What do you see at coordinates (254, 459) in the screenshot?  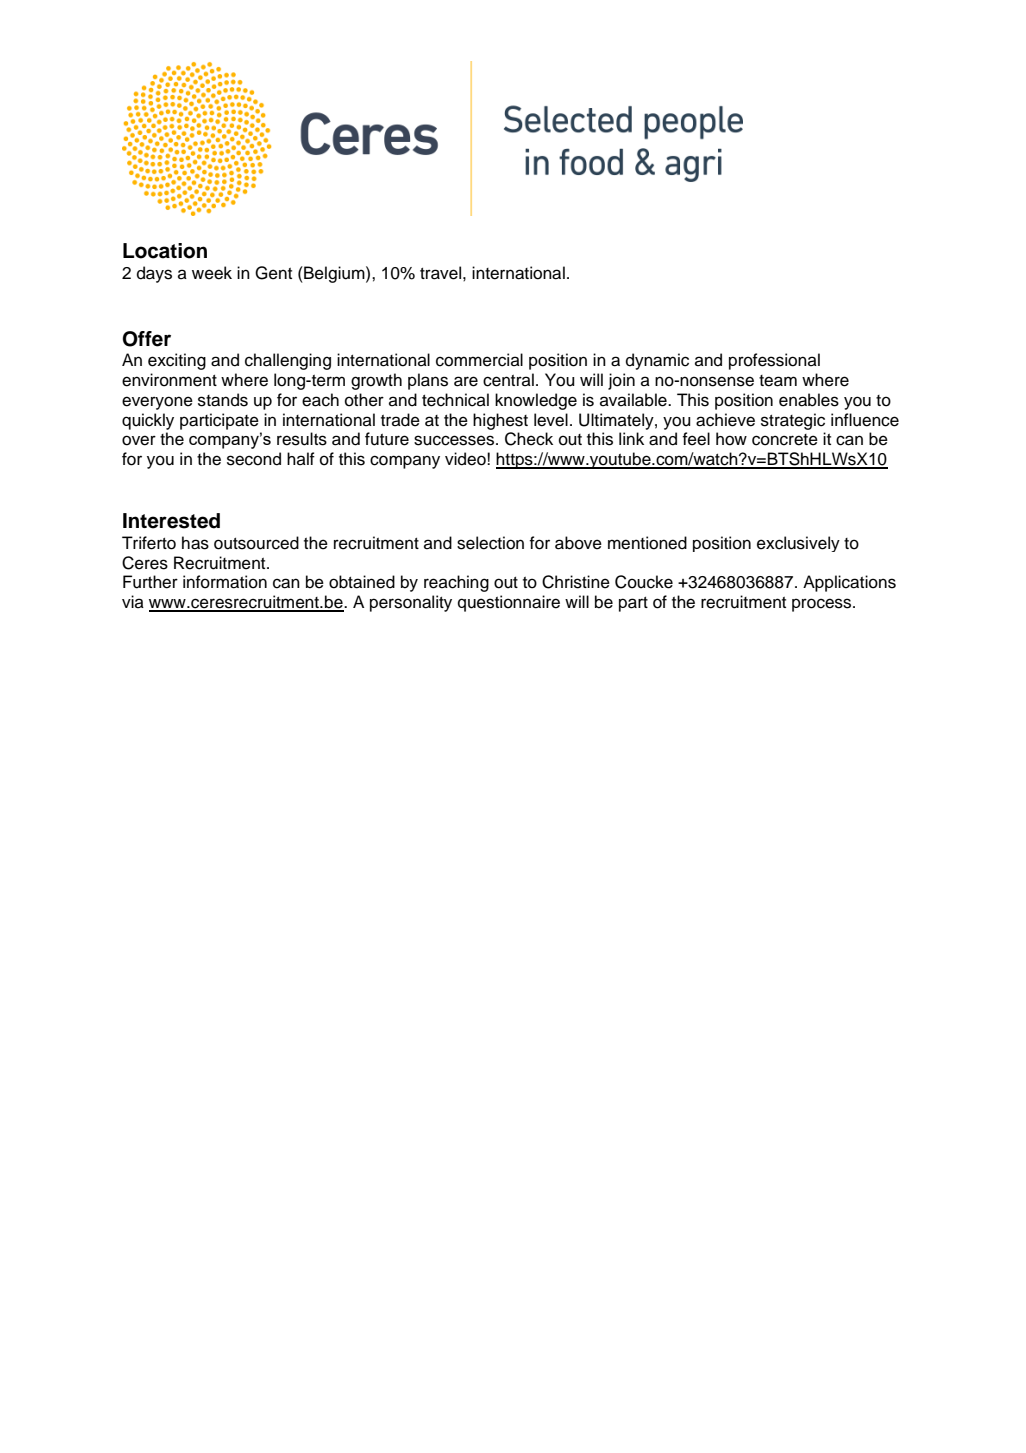 I see `second` at bounding box center [254, 459].
